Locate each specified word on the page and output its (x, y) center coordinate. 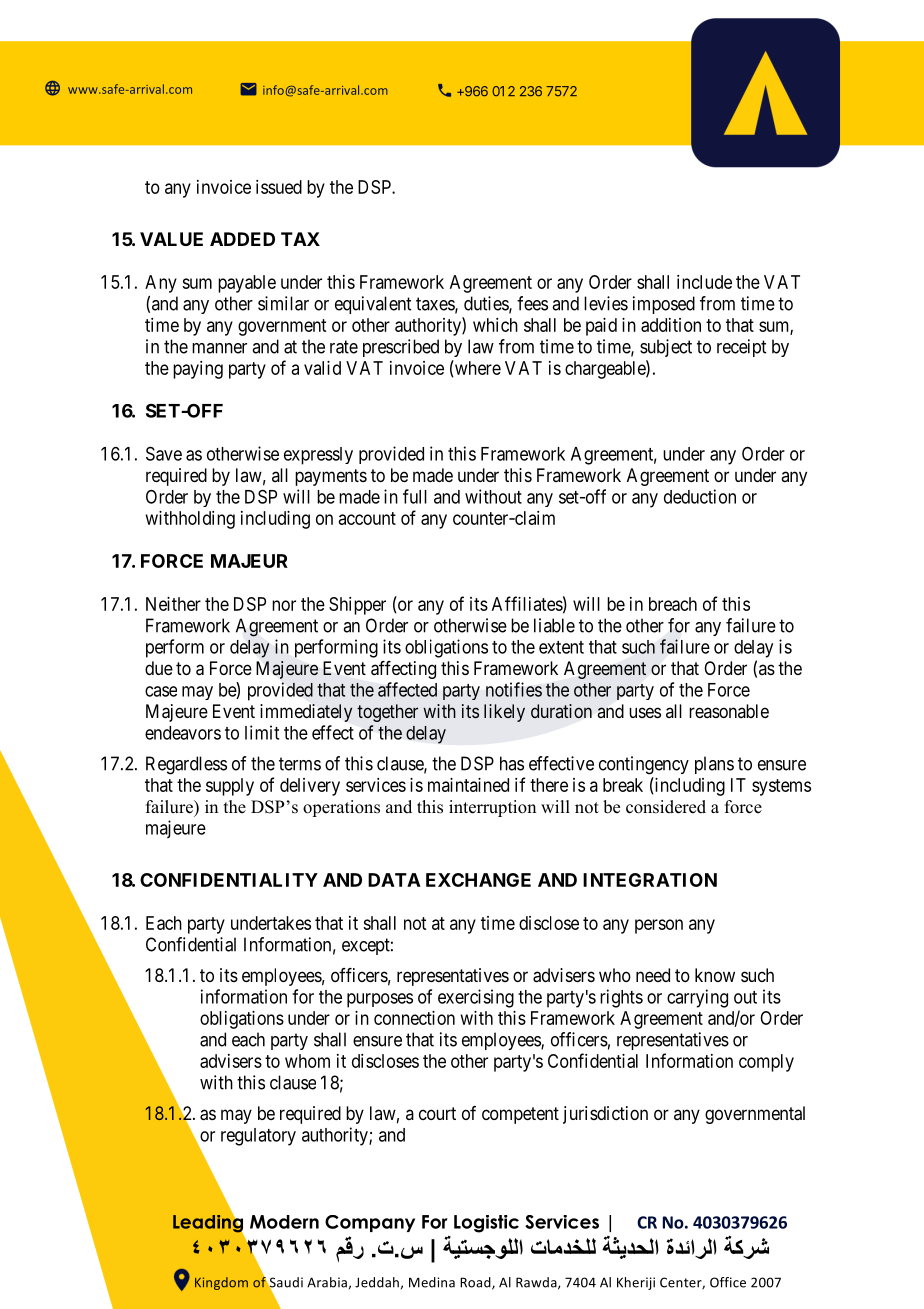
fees (532, 303)
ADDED (242, 239)
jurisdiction (605, 1115)
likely (504, 713)
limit (262, 732)
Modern (284, 1222)
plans (714, 765)
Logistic (486, 1224)
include (704, 282)
